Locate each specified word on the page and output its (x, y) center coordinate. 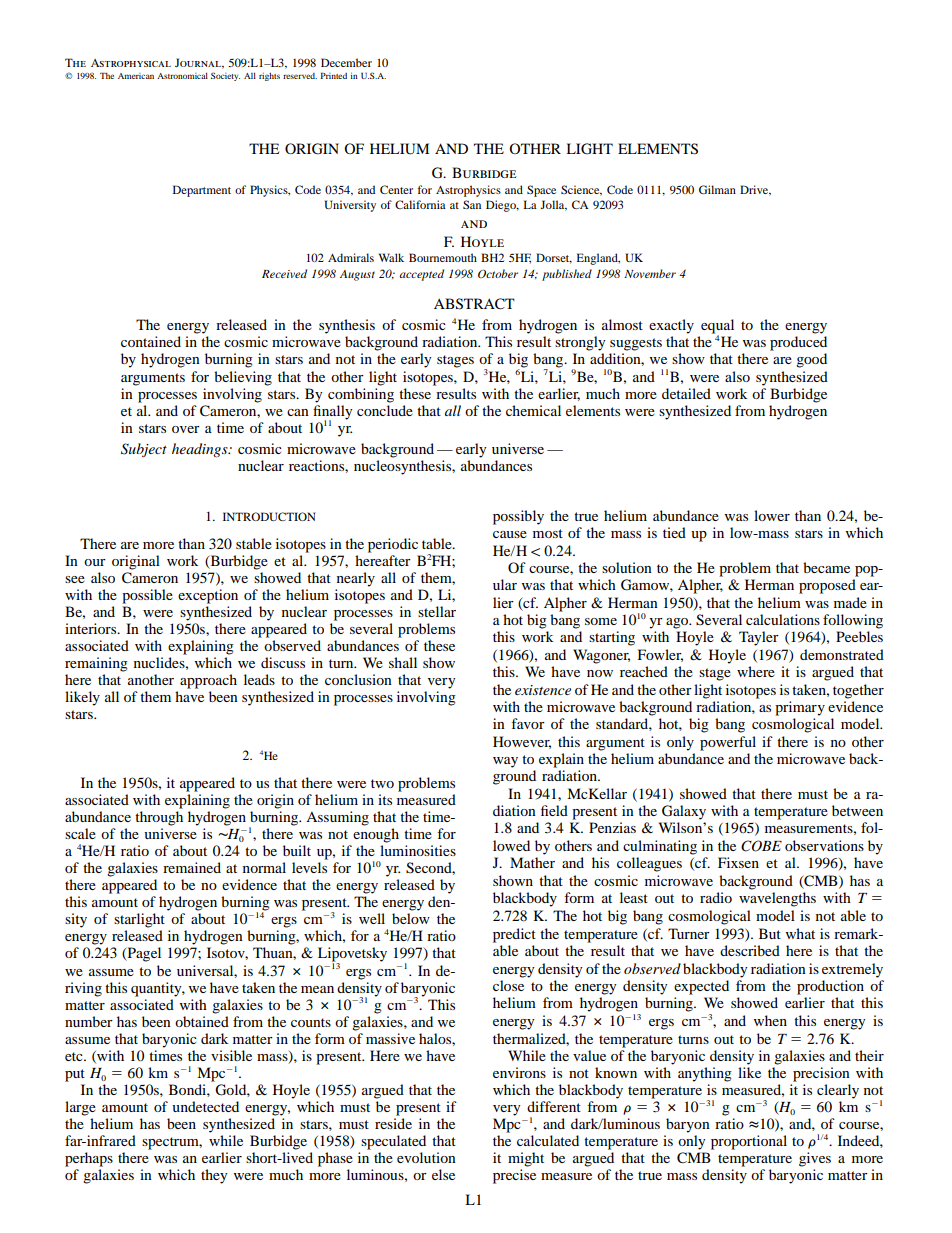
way (505, 762)
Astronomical (182, 75)
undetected (205, 1106)
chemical (533, 410)
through (159, 818)
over (186, 429)
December (346, 62)
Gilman (717, 189)
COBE (761, 846)
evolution (426, 1157)
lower (772, 515)
